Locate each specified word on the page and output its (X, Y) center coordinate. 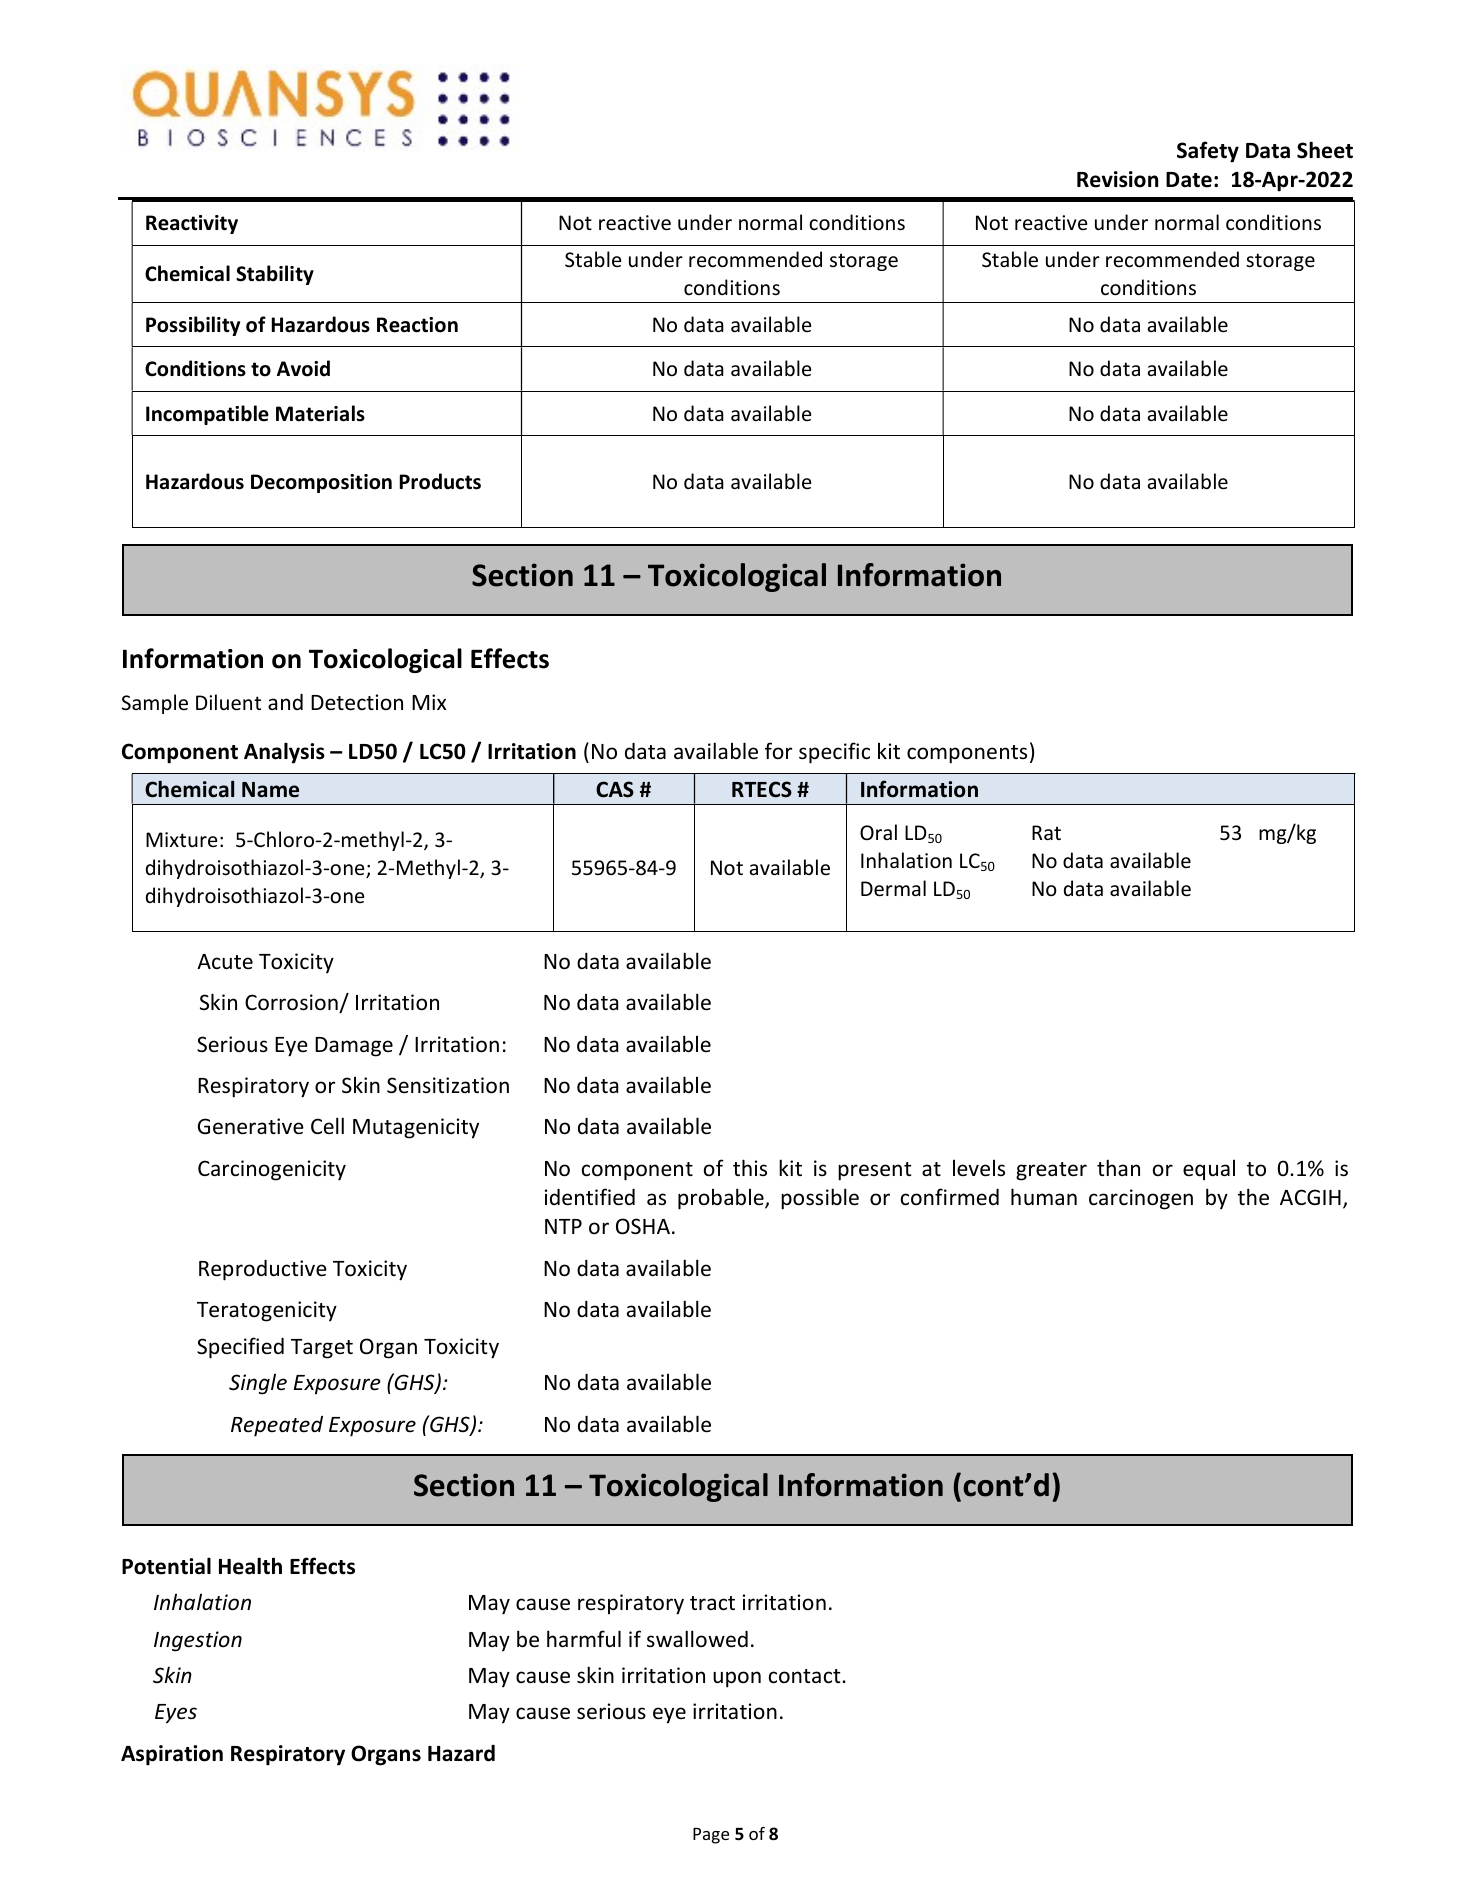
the (1253, 1197)
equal (1209, 1170)
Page (711, 1836)
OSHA (644, 1226)
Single (258, 1384)
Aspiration (172, 1755)
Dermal (893, 888)
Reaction (417, 325)
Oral (878, 832)
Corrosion (292, 1003)
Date (1189, 180)
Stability (275, 275)
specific (834, 753)
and (285, 702)
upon (737, 1679)
